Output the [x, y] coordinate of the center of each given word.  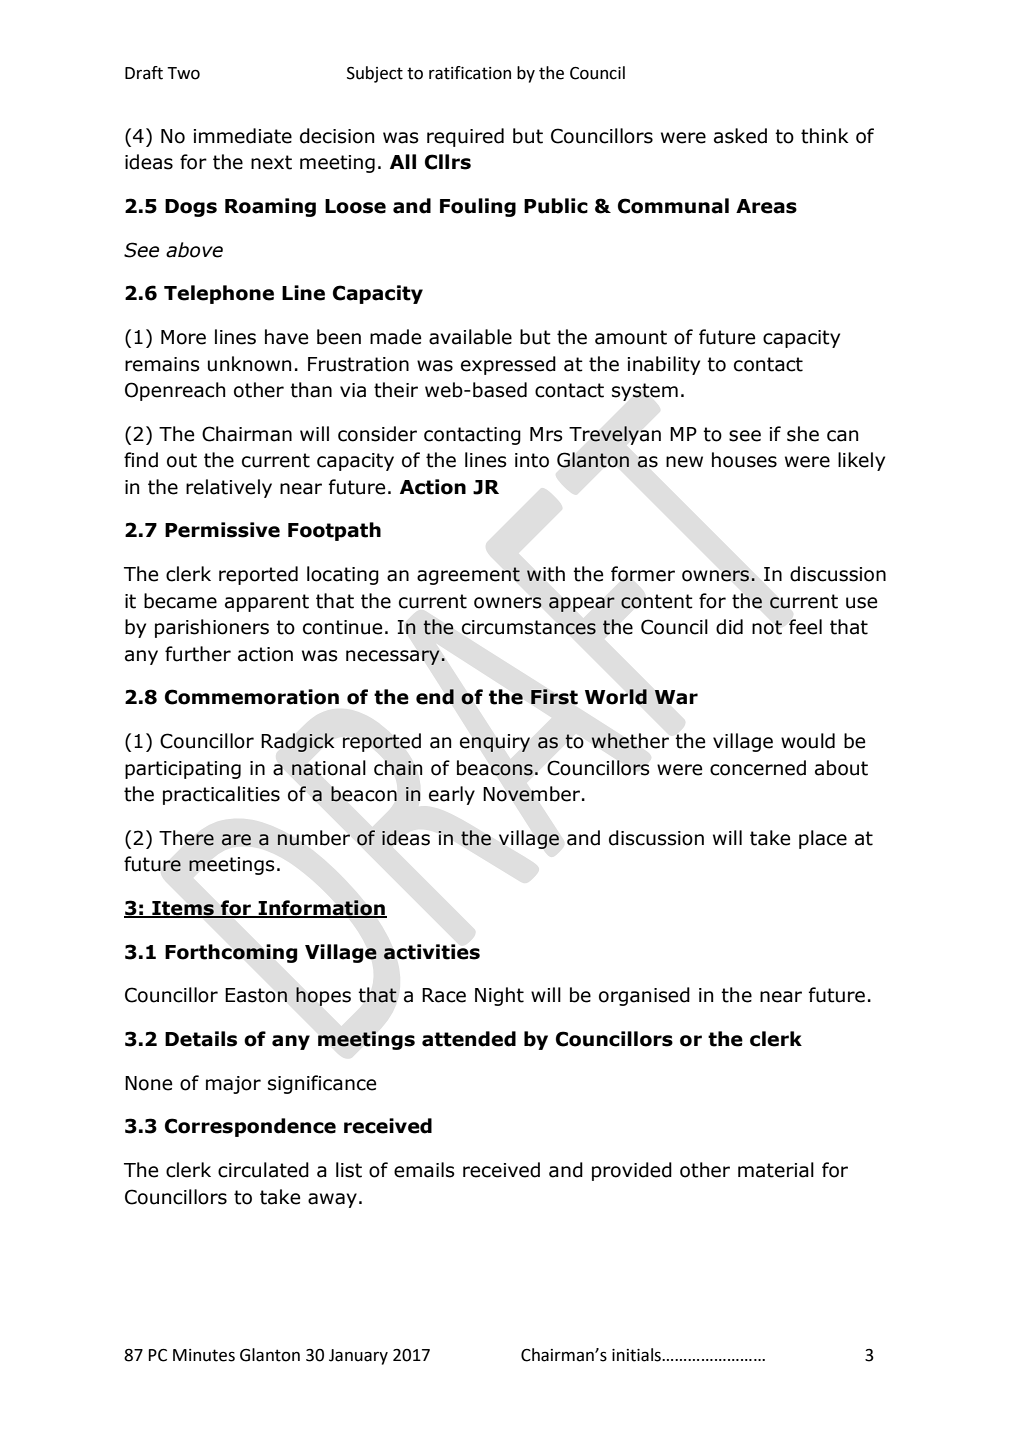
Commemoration [252, 697]
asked [740, 136]
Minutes [204, 1355]
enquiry [495, 743]
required [465, 137]
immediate [243, 136]
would [808, 741]
